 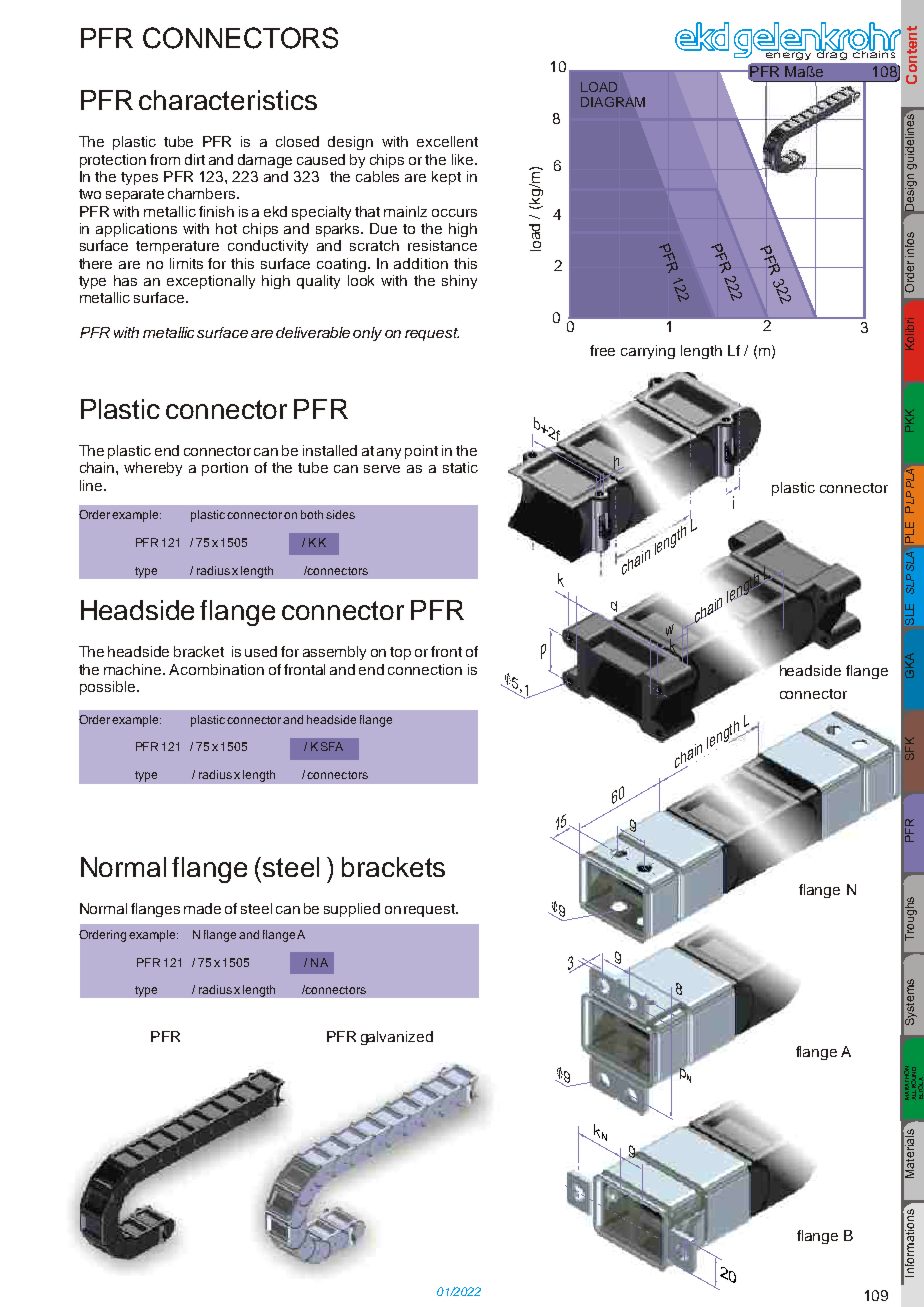 I want to click on sides, so click(x=340, y=514).
